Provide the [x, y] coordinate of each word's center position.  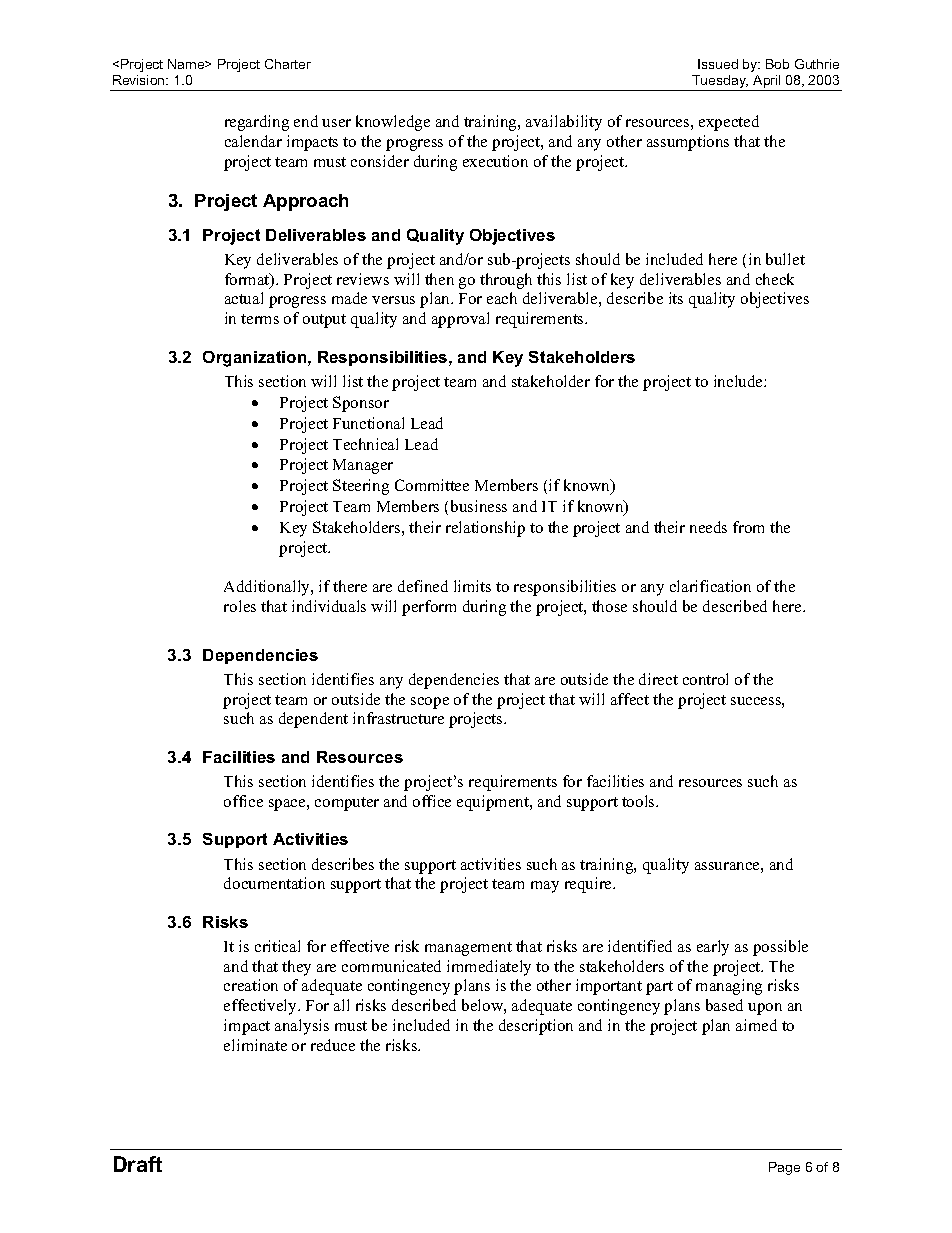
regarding [257, 123]
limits [472, 586]
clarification [710, 586]
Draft [138, 1164]
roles [240, 606]
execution [495, 161]
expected [729, 123]
